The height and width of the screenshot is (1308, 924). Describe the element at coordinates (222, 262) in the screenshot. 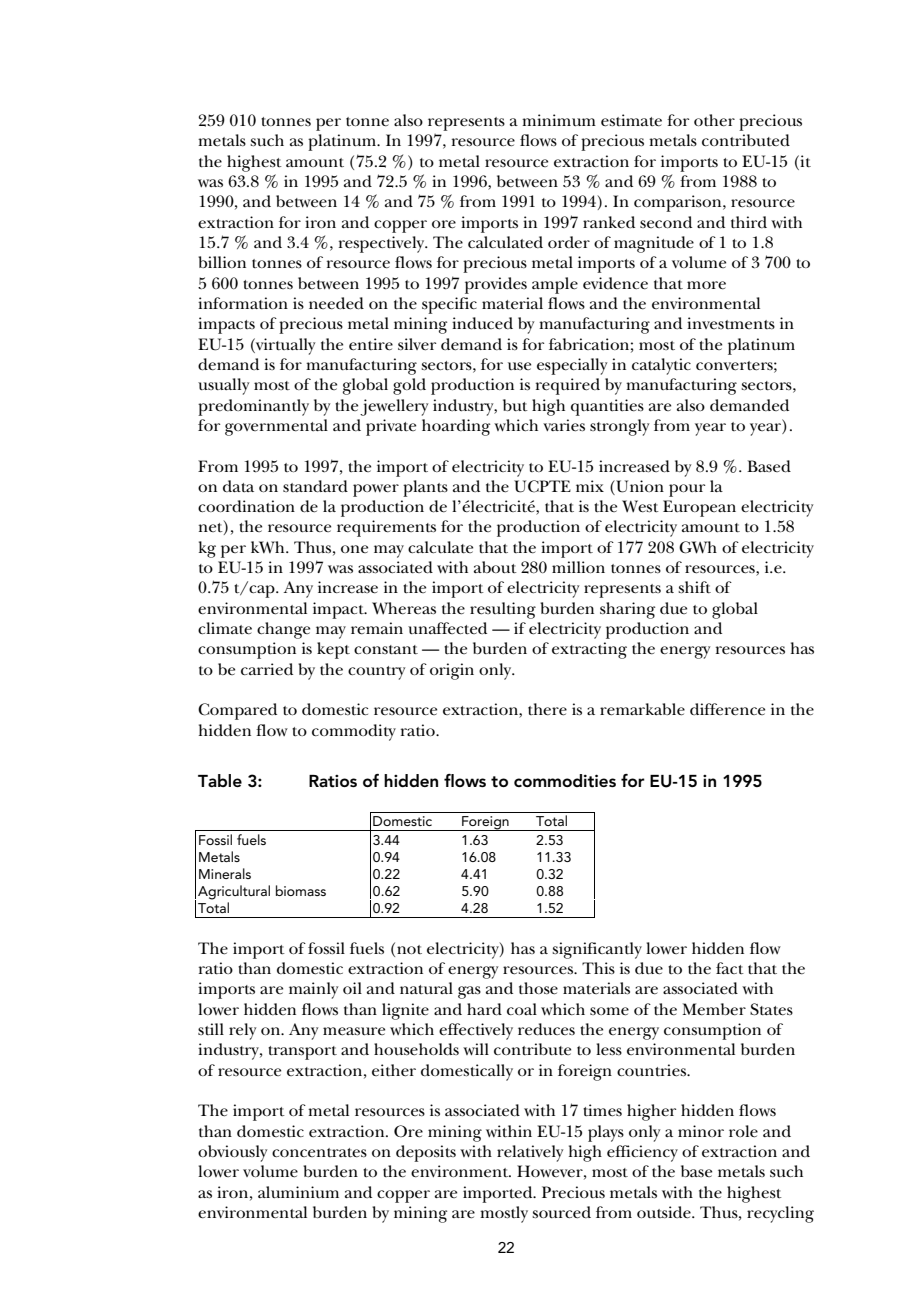

I see `billion` at that location.
